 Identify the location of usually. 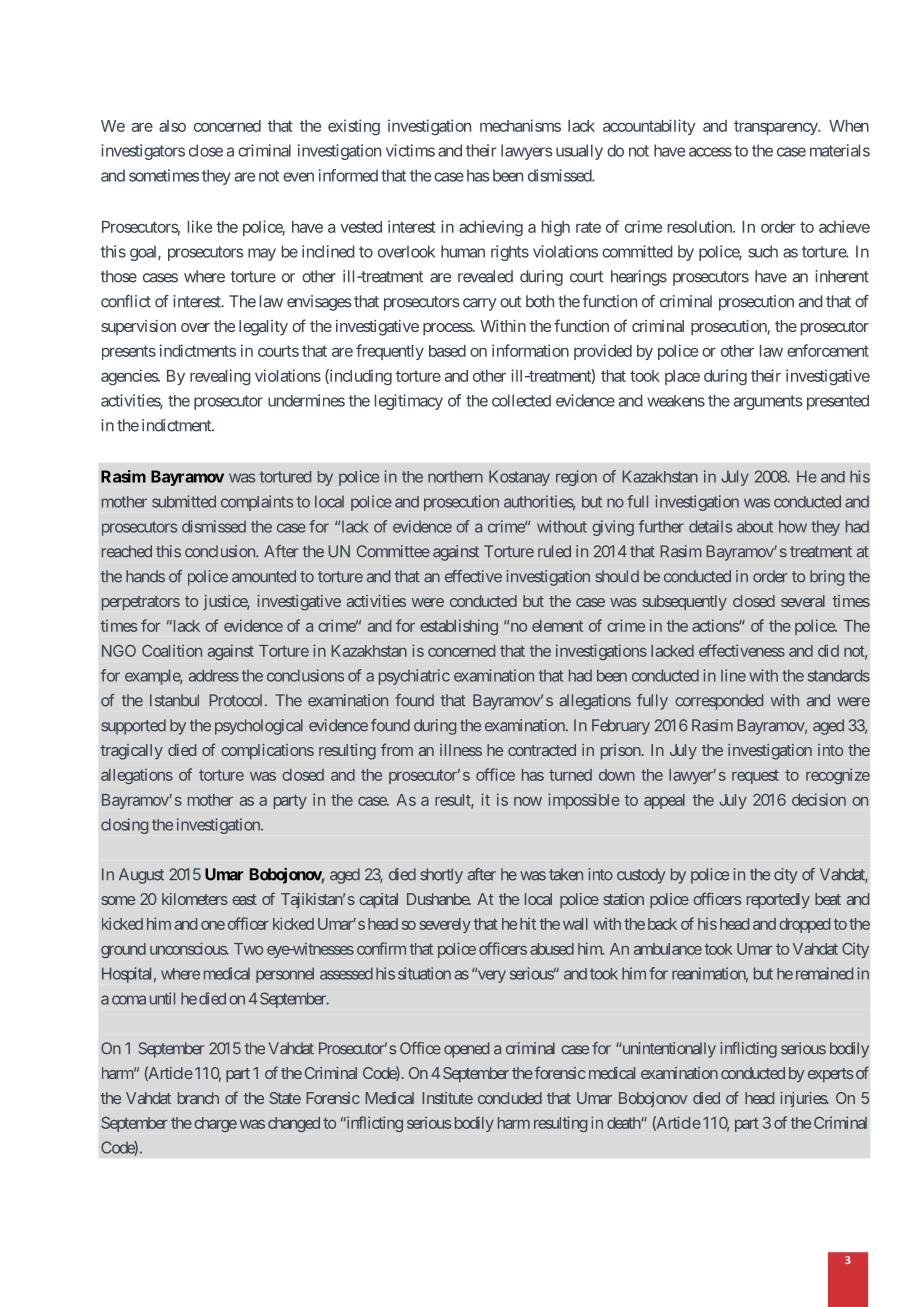
(579, 152).
